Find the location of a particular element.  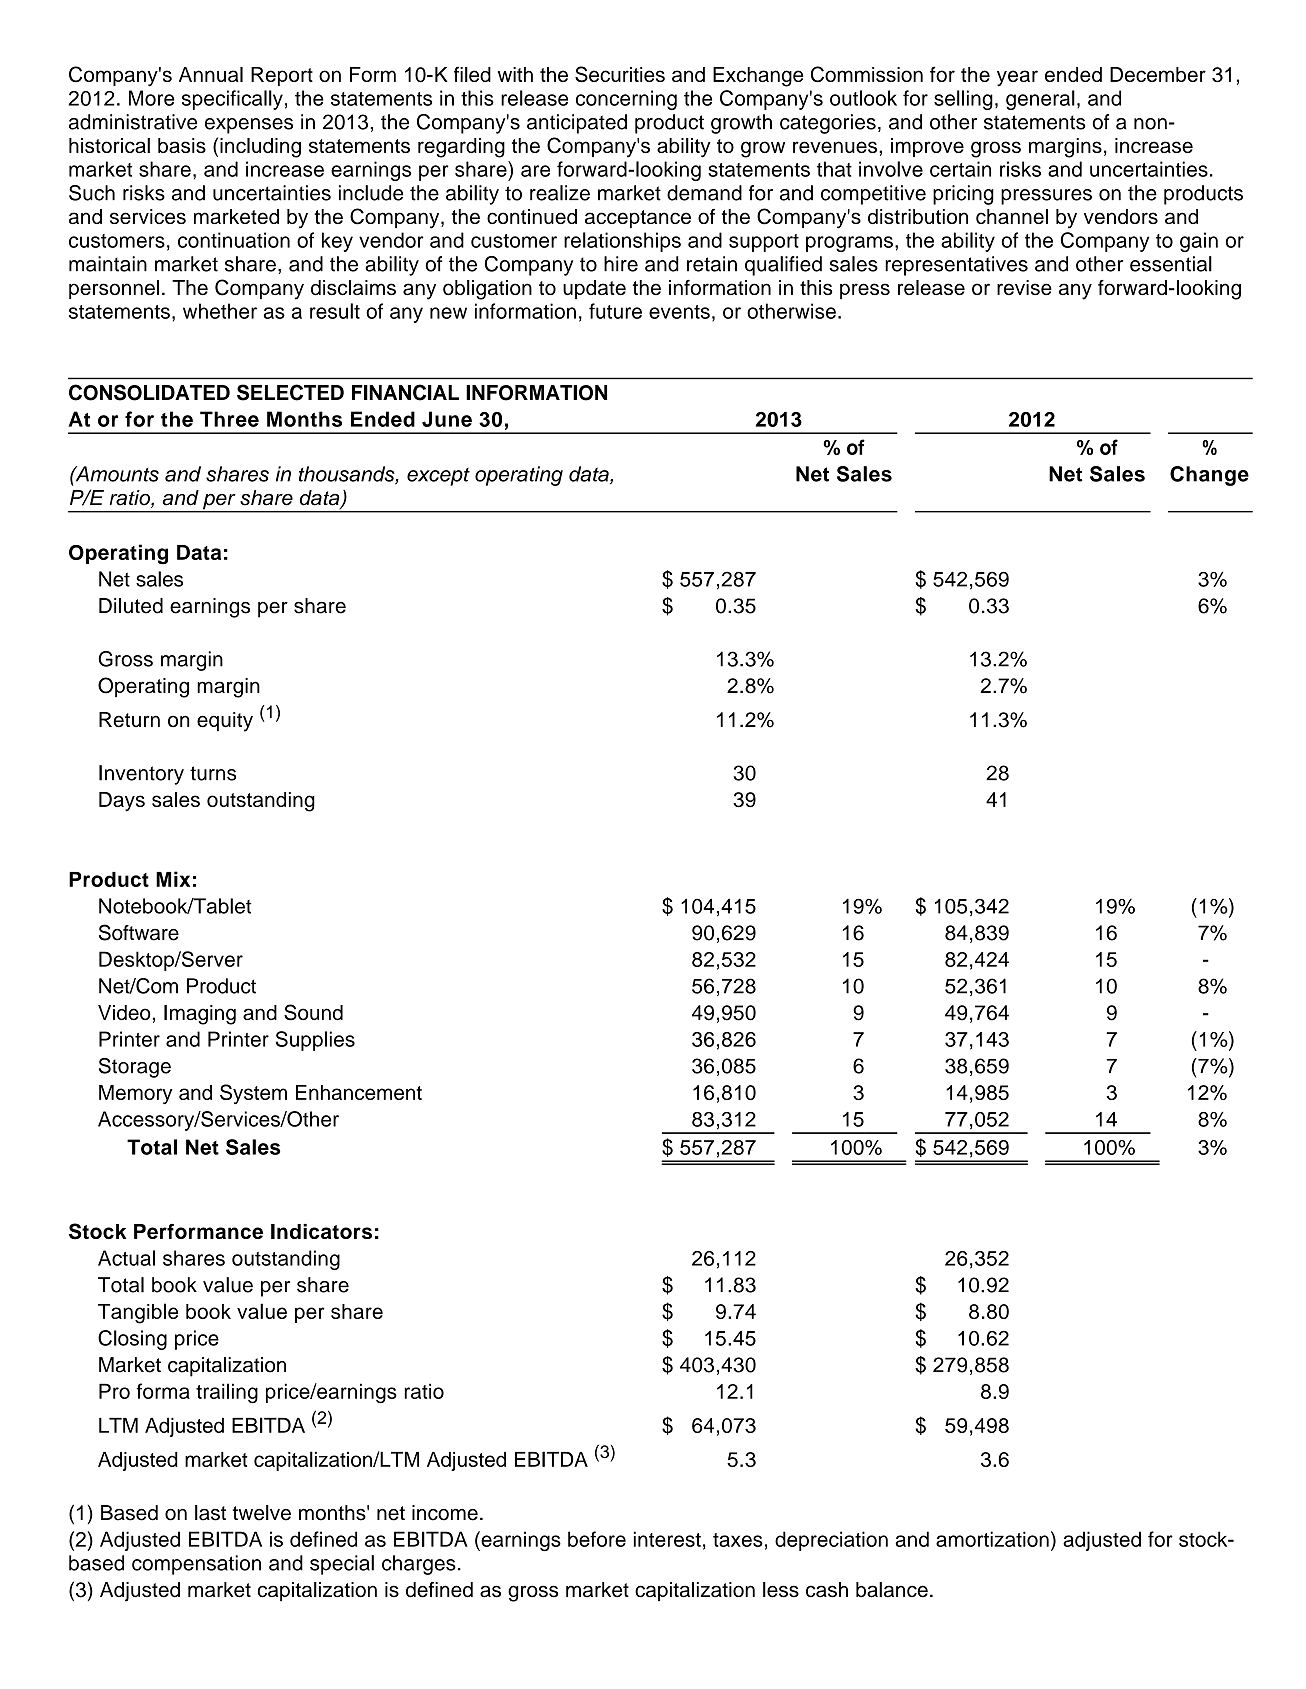

Mix is located at coordinates (173, 879).
